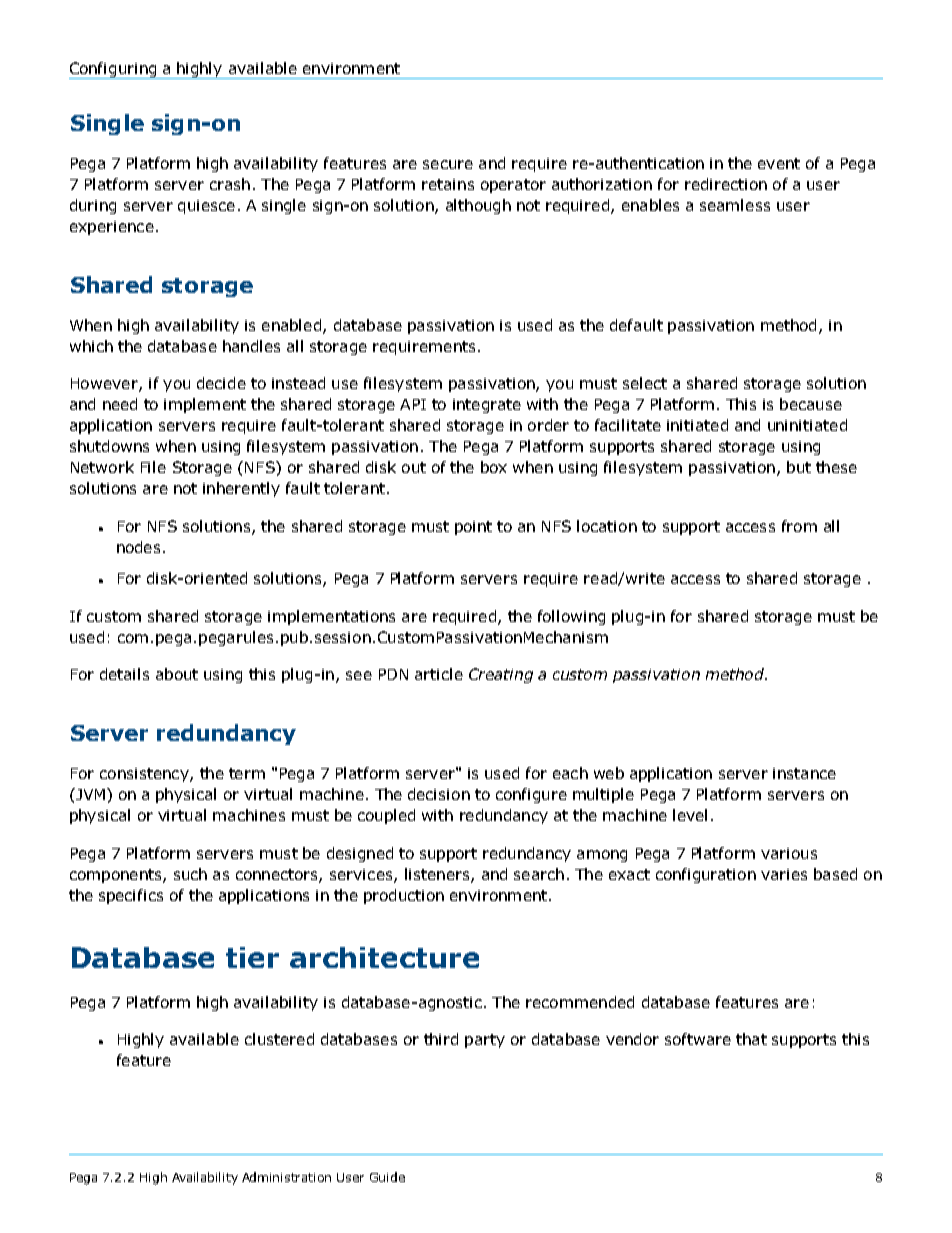  What do you see at coordinates (438, 875) in the screenshot?
I see `listeners` at bounding box center [438, 875].
